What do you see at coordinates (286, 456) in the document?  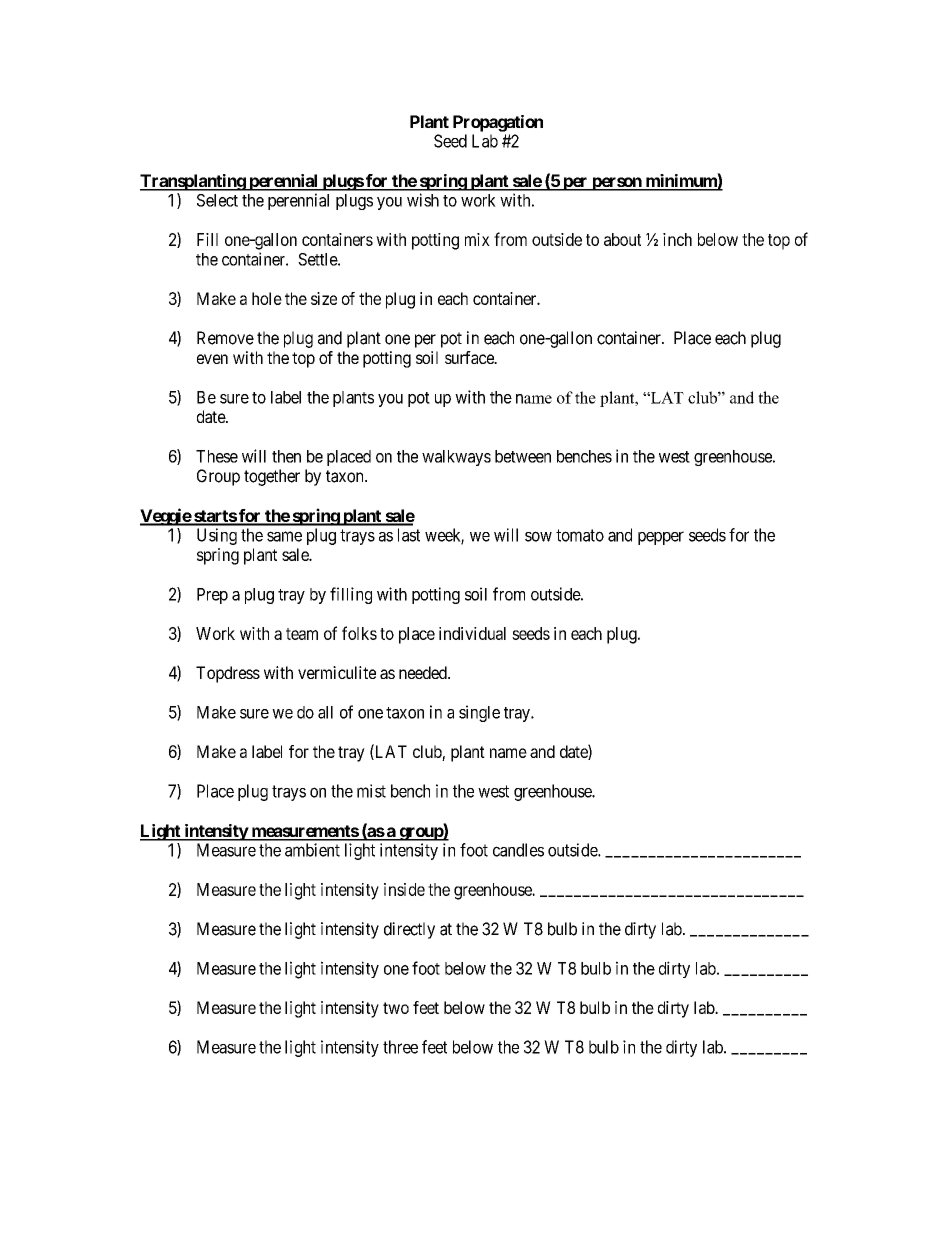 I see `then` at bounding box center [286, 456].
